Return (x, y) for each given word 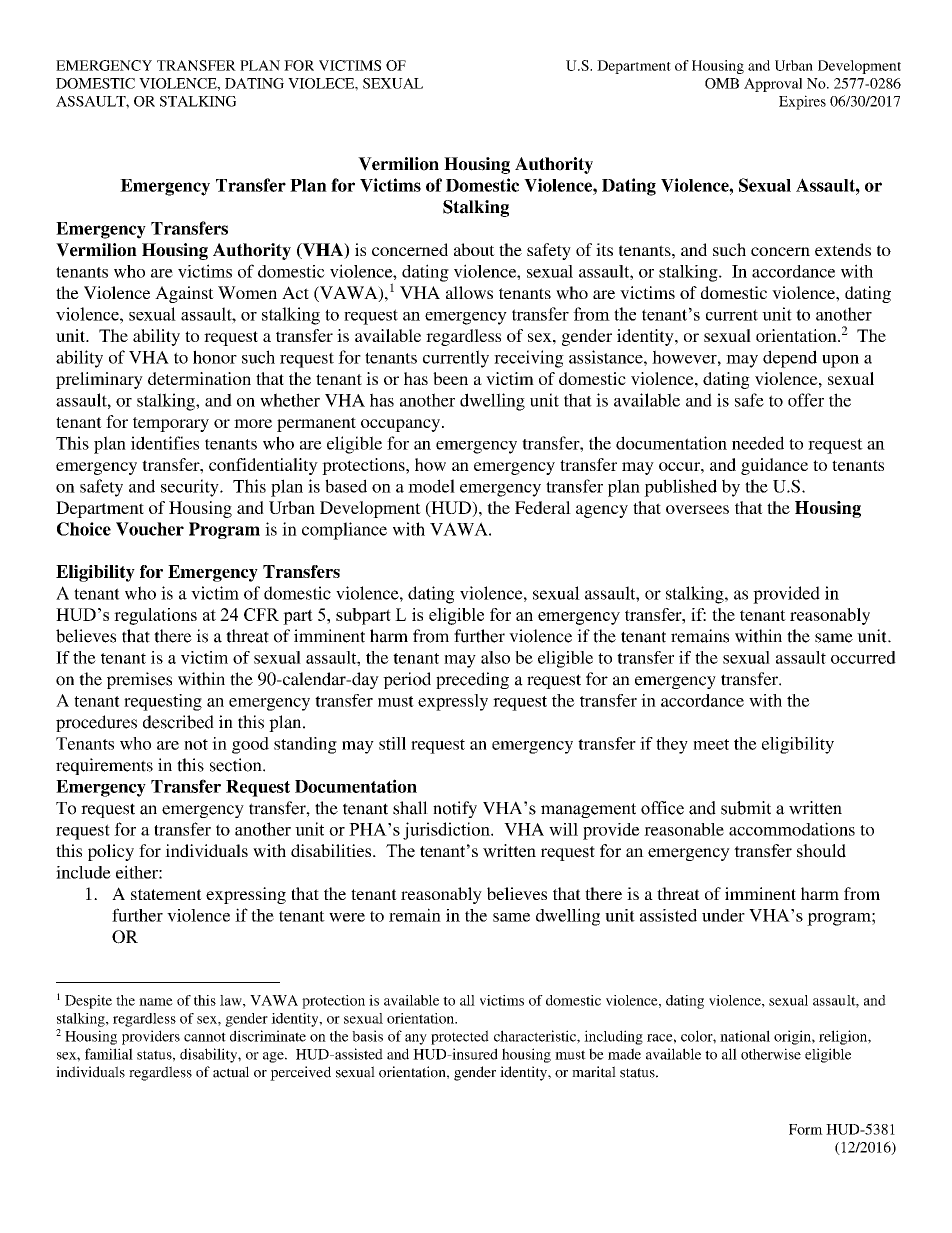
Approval (773, 85)
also (495, 657)
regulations (155, 616)
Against (184, 294)
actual (231, 1072)
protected (460, 1037)
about (474, 249)
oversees (697, 509)
